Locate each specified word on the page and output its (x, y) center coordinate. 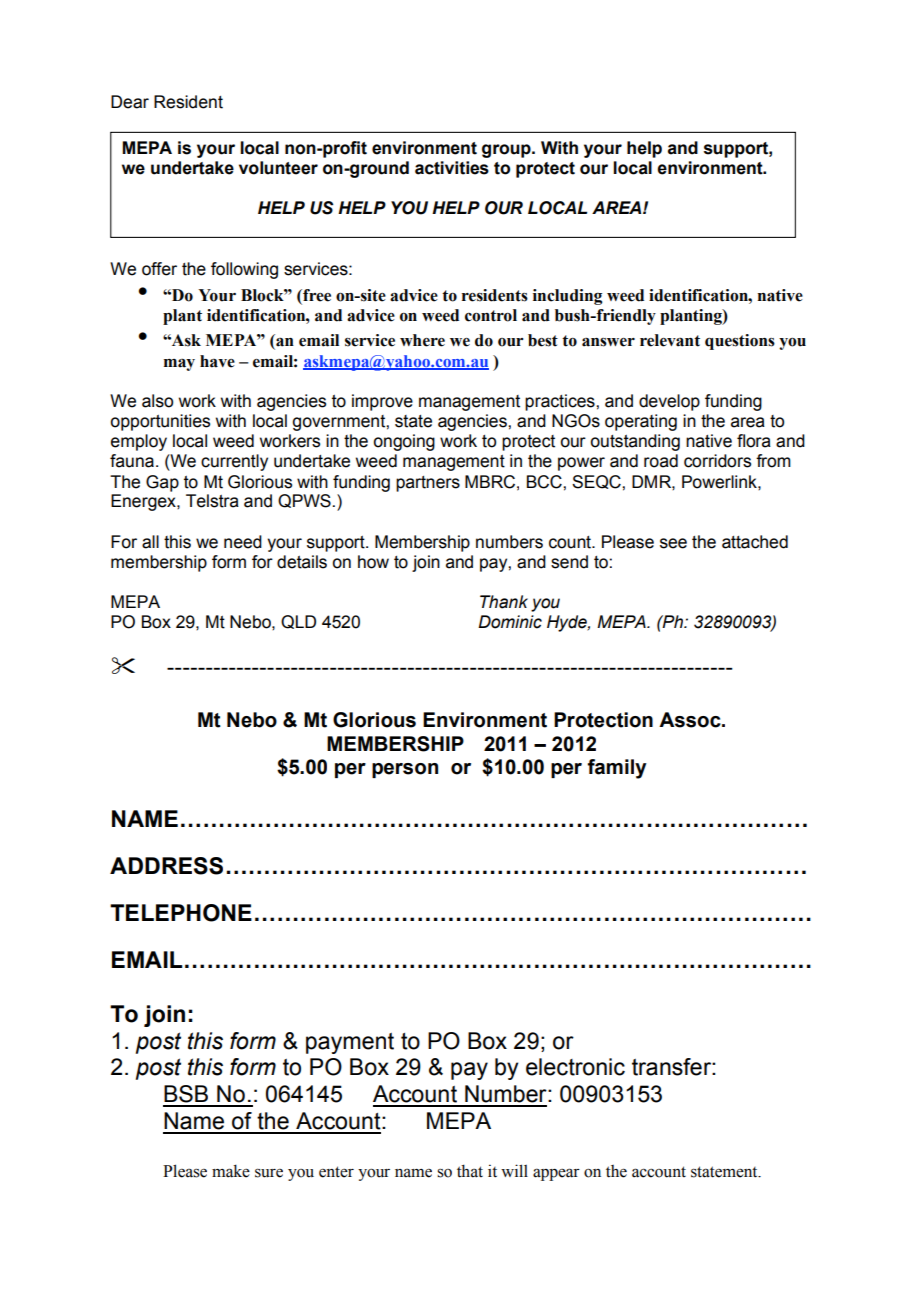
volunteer (278, 168)
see (673, 543)
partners (428, 484)
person (405, 770)
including (567, 297)
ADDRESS (166, 866)
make (231, 1171)
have (217, 361)
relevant (670, 340)
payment (350, 1043)
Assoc (691, 720)
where (422, 340)
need (243, 542)
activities (452, 168)
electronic (575, 1067)
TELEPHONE (181, 913)
